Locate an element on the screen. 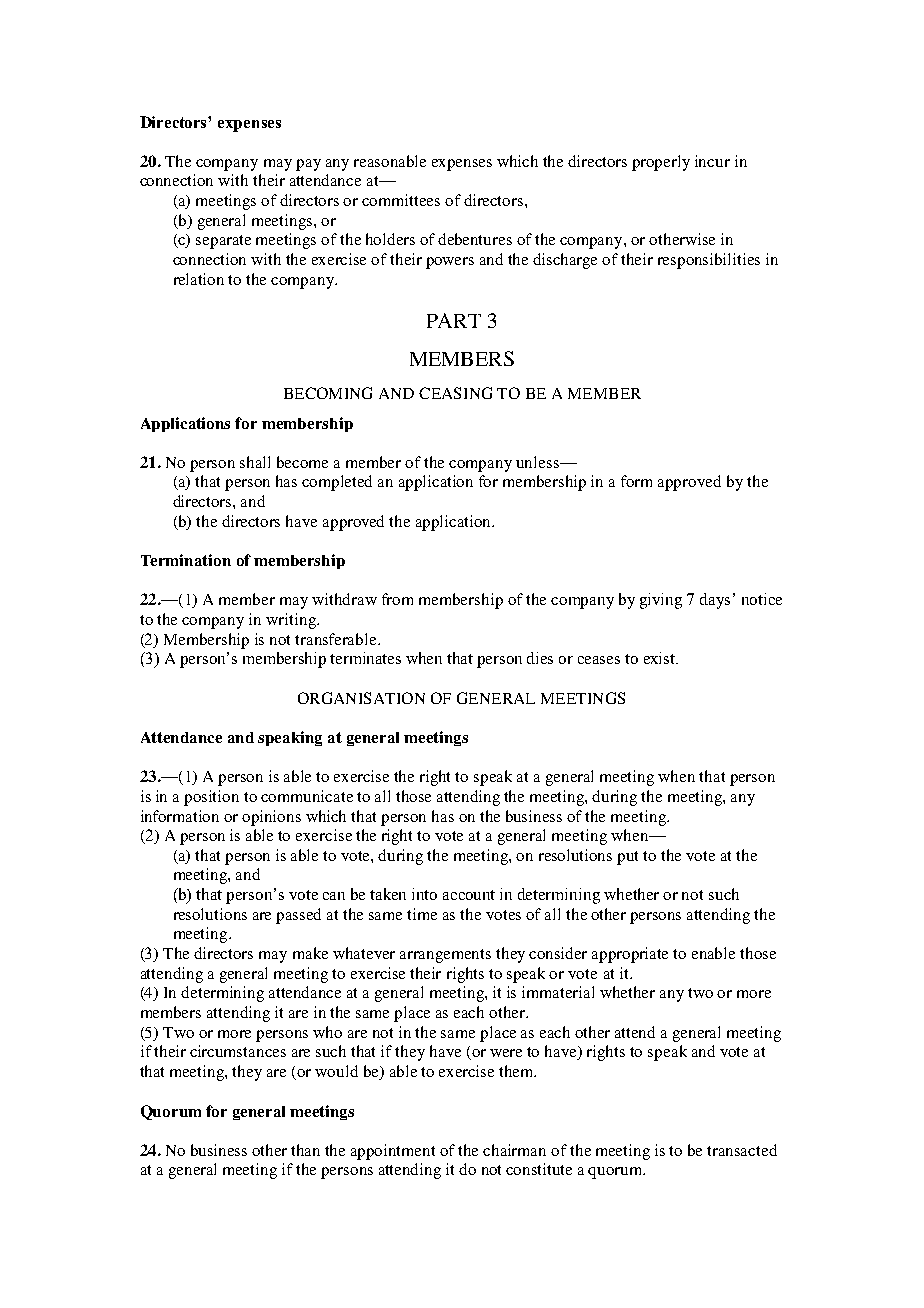  debentures is located at coordinates (475, 239).
